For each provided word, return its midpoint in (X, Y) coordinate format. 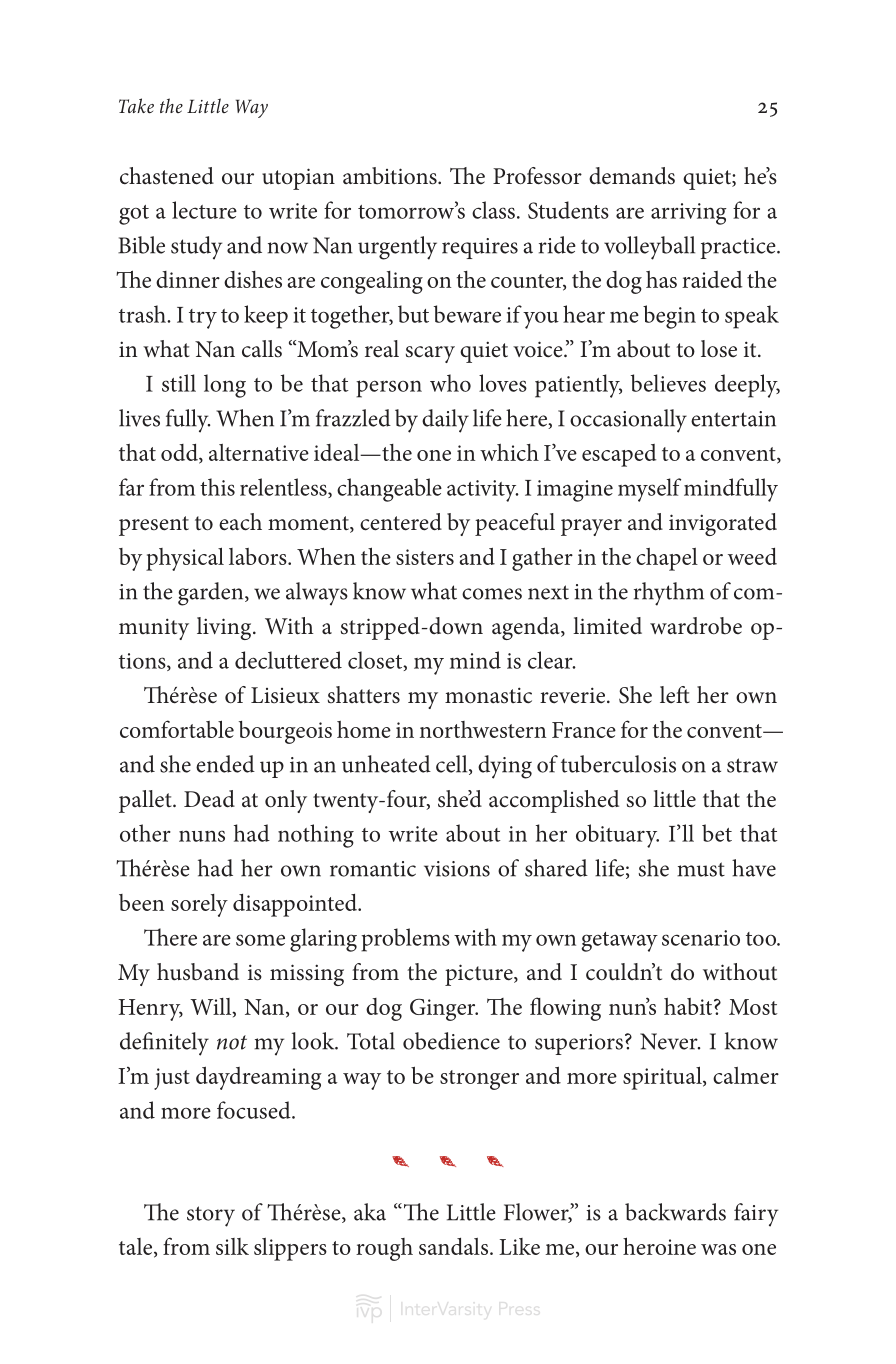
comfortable (177, 729)
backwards (675, 1212)
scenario (701, 938)
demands (632, 176)
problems (405, 940)
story (211, 1216)
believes (668, 383)
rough (384, 1249)
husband (198, 972)
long (225, 386)
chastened (167, 176)
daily (445, 421)
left (674, 695)
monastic (488, 695)
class (493, 210)
